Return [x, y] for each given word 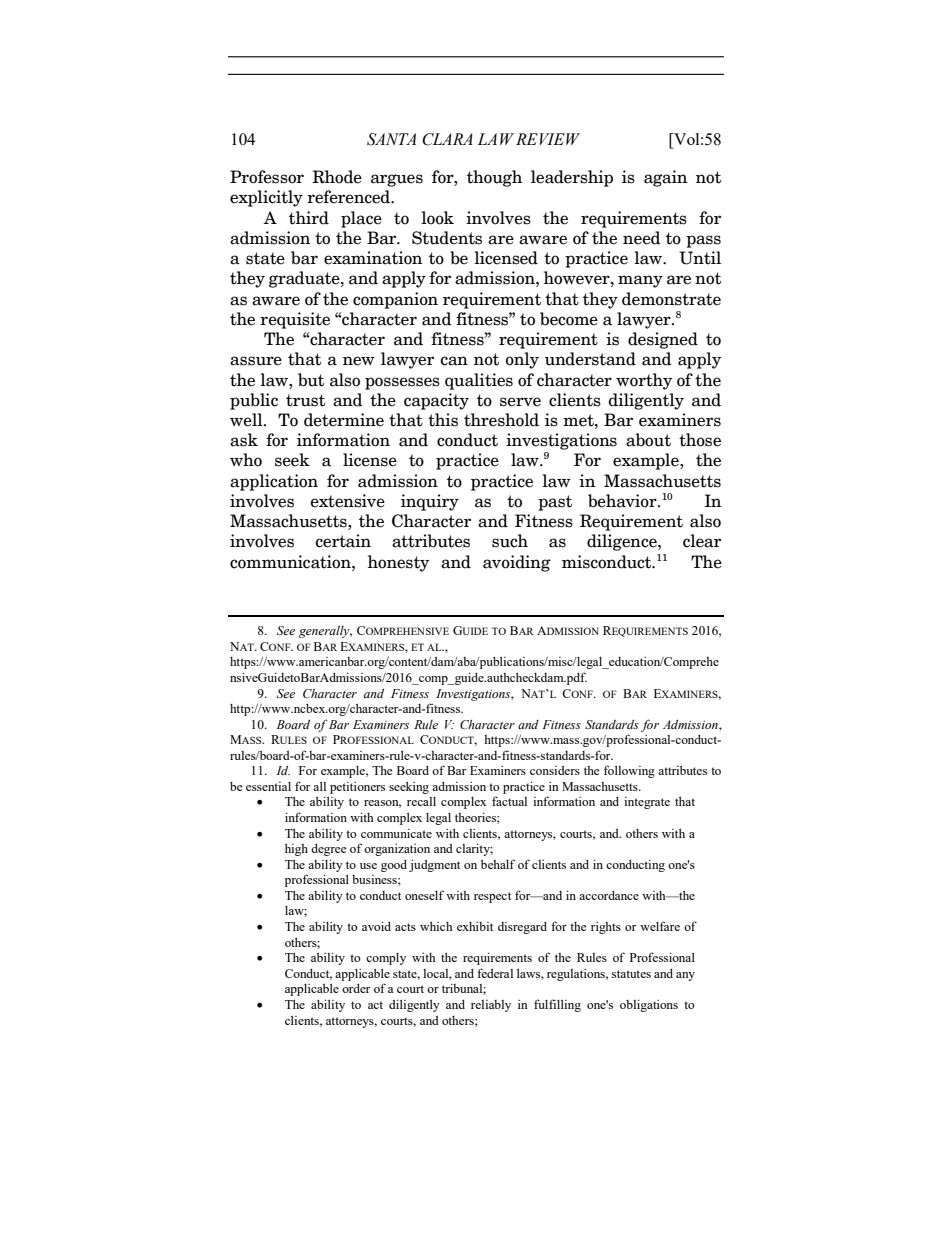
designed [663, 340]
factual [509, 801]
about [648, 440]
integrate [647, 803]
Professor [267, 177]
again [665, 178]
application [274, 482]
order [356, 988]
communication [291, 562]
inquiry [430, 502]
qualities [479, 381]
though [494, 178]
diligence [623, 542]
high [296, 850]
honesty [398, 563]
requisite [295, 320]
